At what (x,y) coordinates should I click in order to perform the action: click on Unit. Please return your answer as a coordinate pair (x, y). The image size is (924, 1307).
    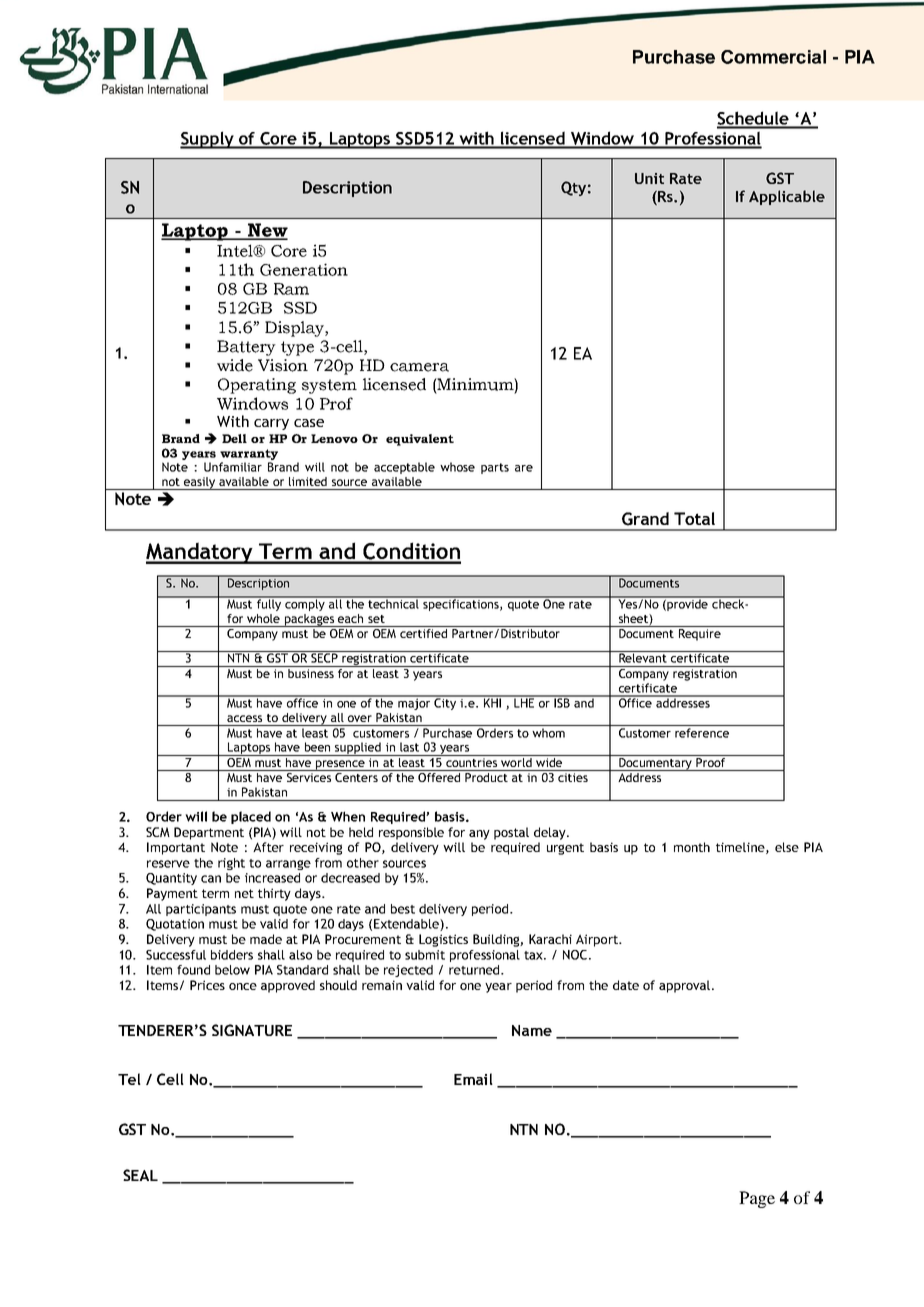
    Looking at the image, I should click on (649, 178).
